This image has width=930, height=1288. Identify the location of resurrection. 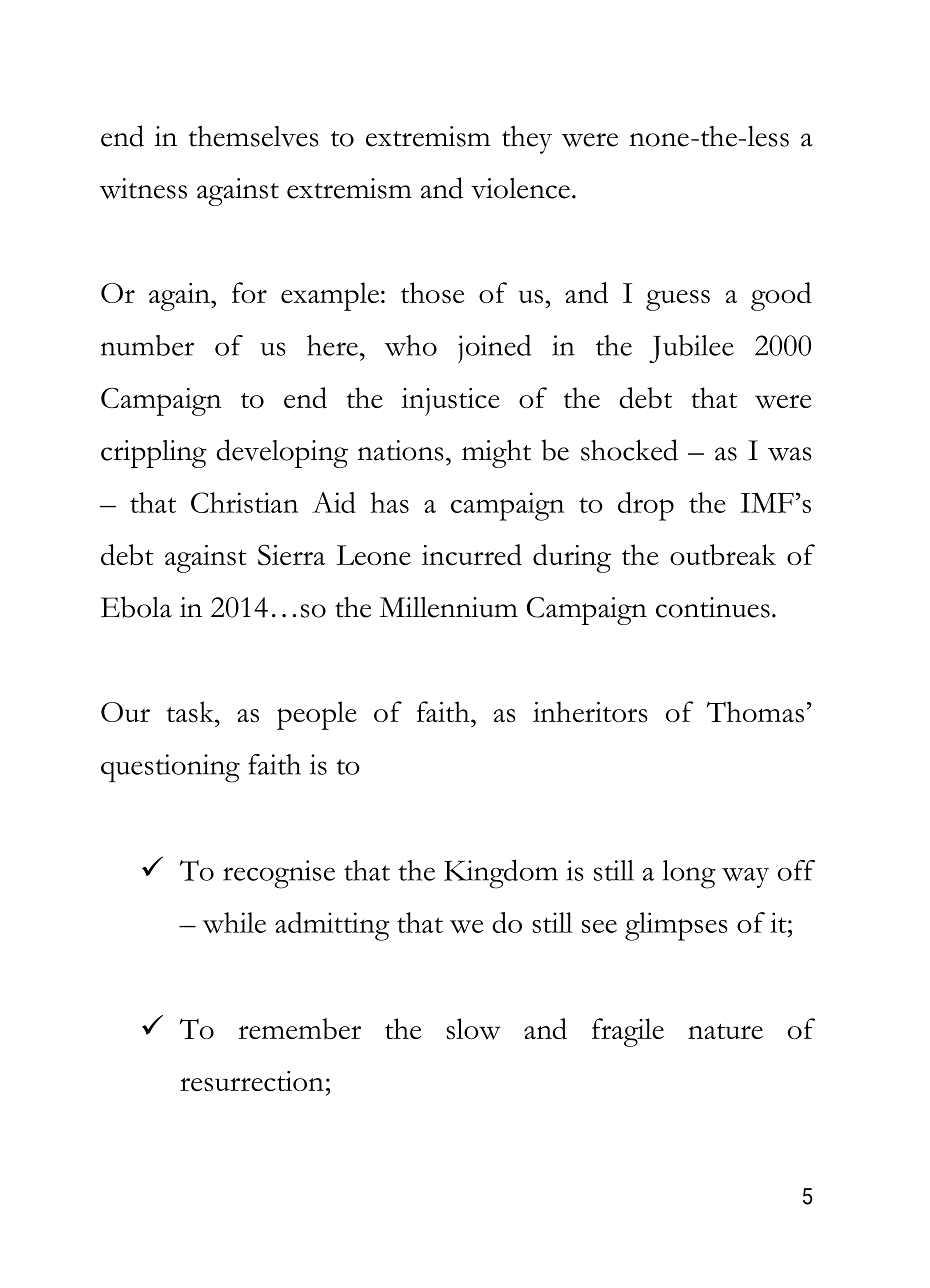
(252, 1081).
